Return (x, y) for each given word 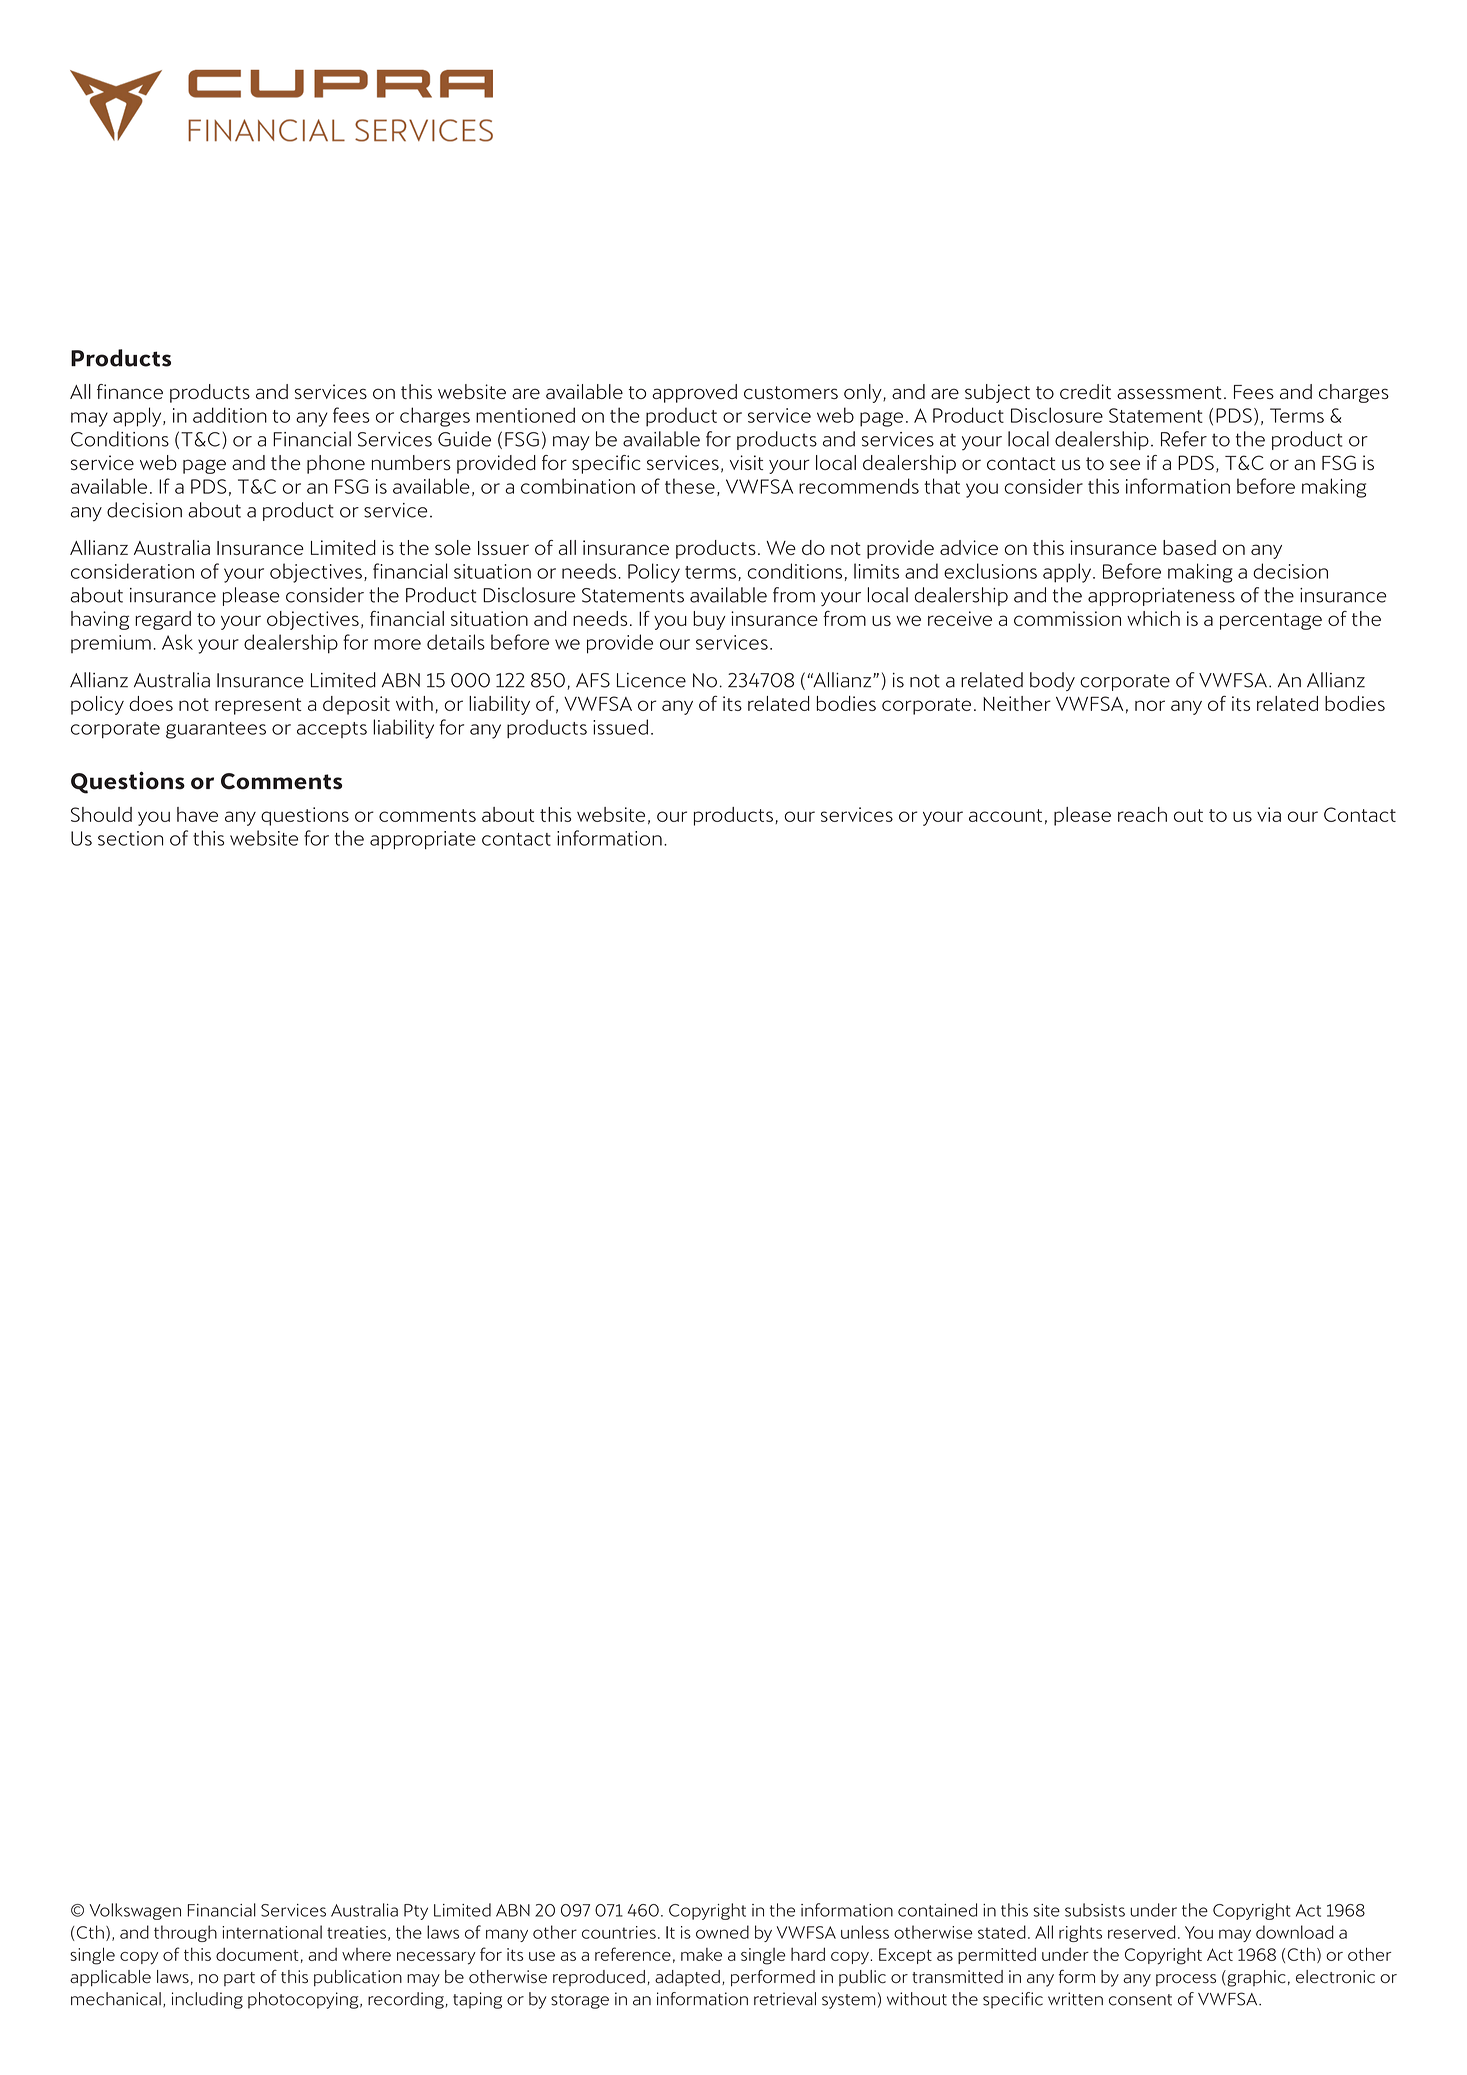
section (130, 838)
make (701, 1954)
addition (230, 415)
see (1125, 464)
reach (1142, 814)
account (1005, 815)
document (257, 1954)
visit (746, 462)
